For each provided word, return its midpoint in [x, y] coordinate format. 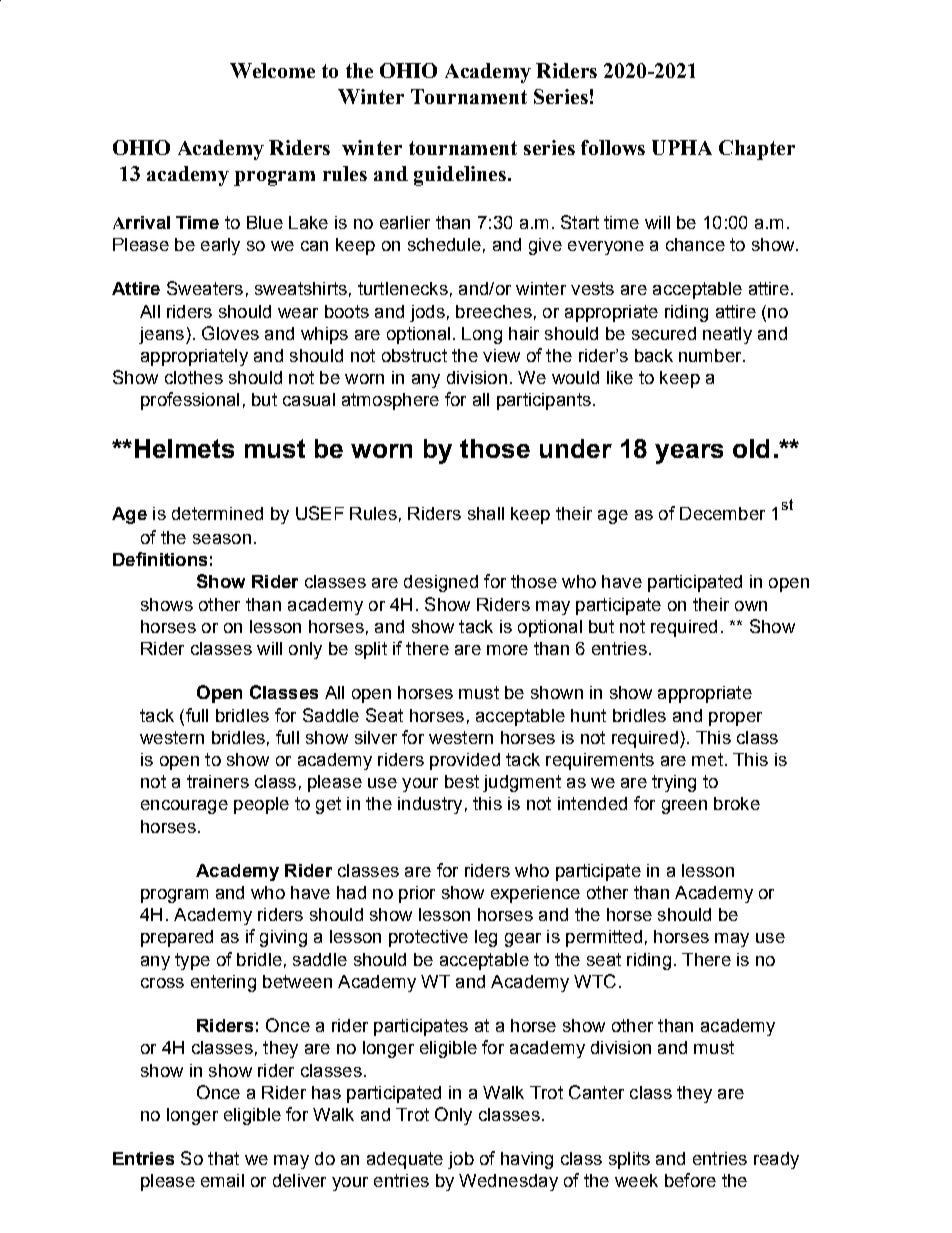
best [462, 781]
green [684, 807]
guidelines [460, 176]
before [690, 1180]
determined [217, 513]
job [461, 1160]
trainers [218, 781]
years [689, 454]
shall [486, 513]
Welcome [272, 70]
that [223, 1158]
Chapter [757, 150]
